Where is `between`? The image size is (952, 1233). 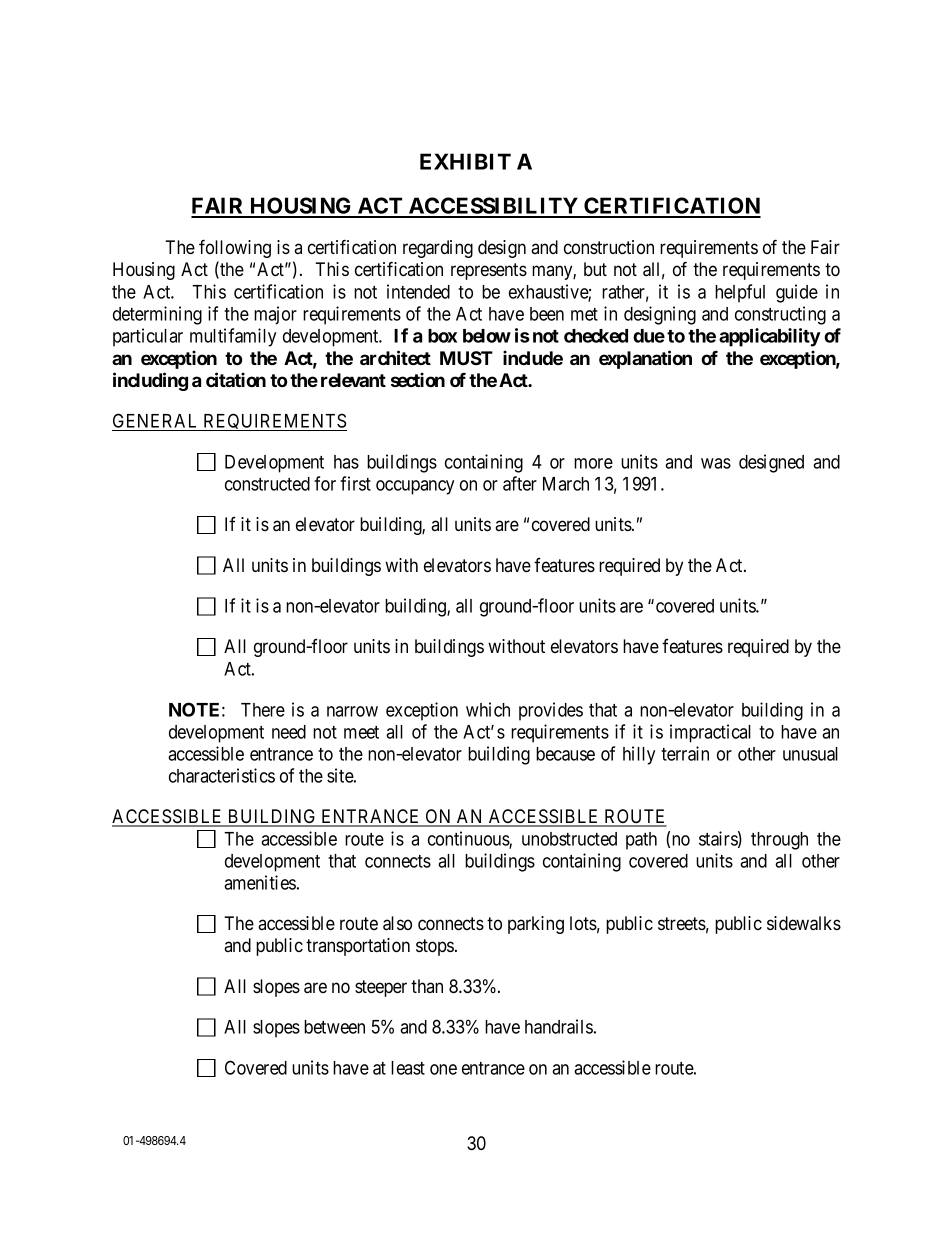
between is located at coordinates (334, 1027).
